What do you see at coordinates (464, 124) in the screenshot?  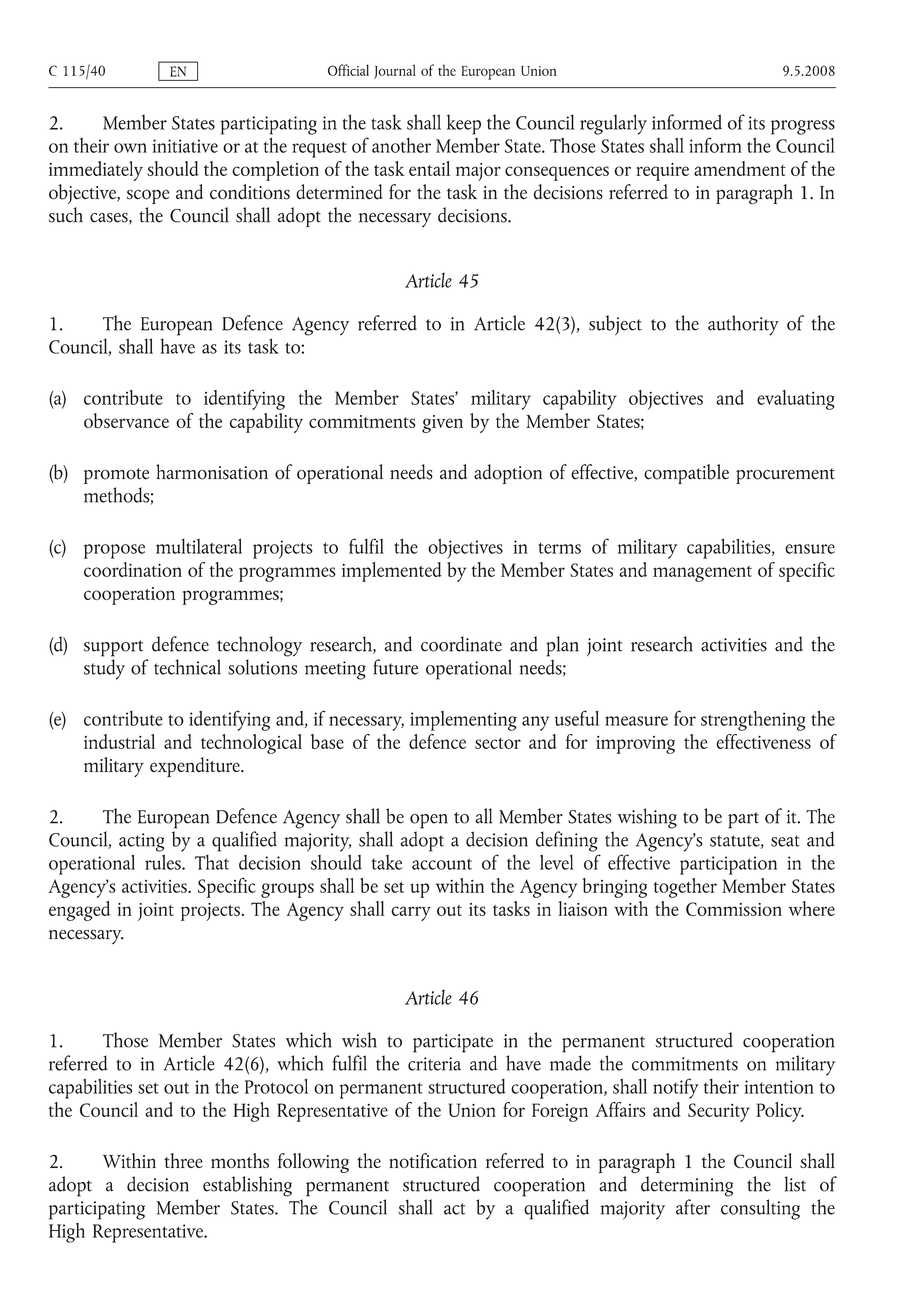 I see `keep` at bounding box center [464, 124].
